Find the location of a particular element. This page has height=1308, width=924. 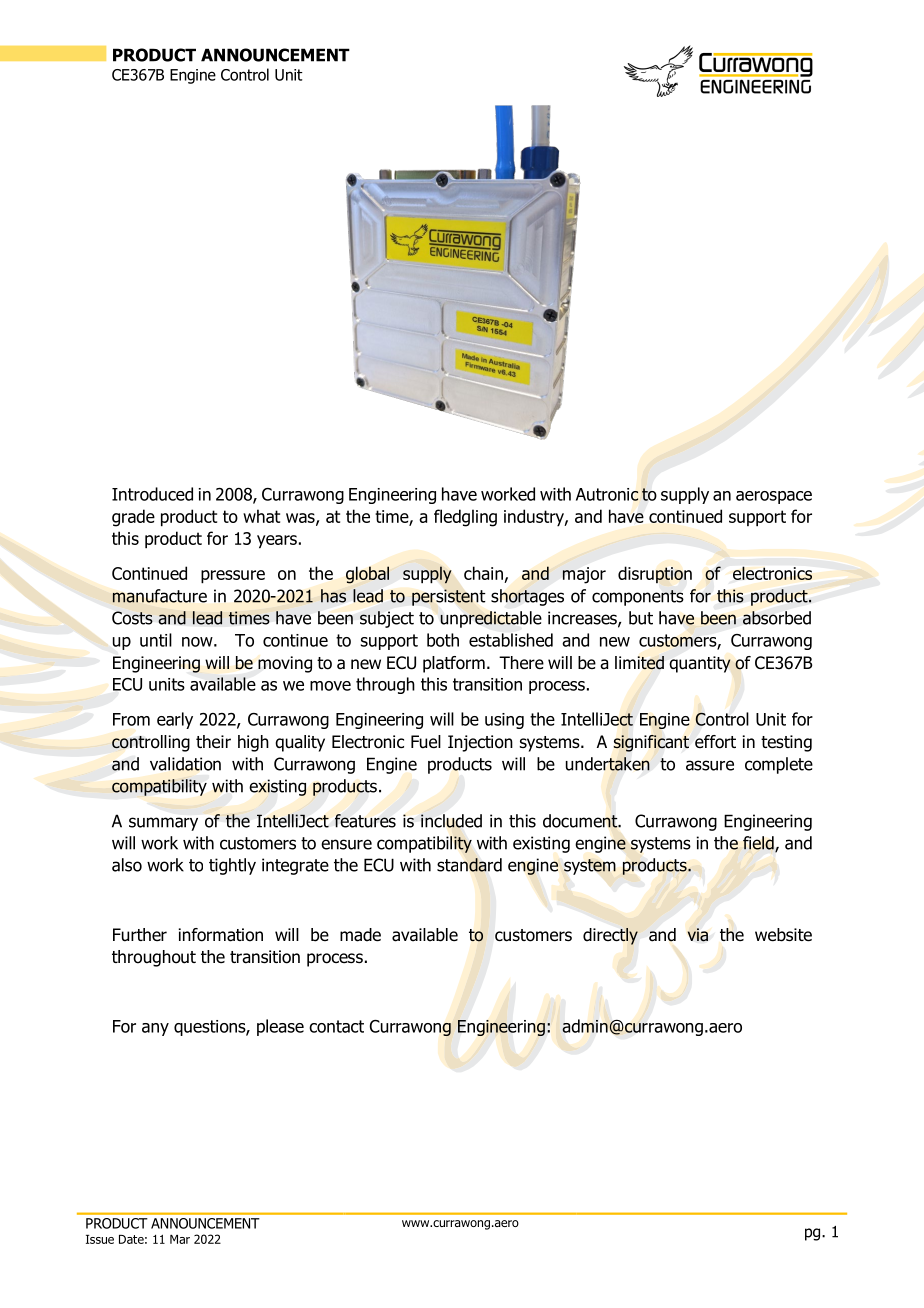

Issue is located at coordinates (100, 1239).
